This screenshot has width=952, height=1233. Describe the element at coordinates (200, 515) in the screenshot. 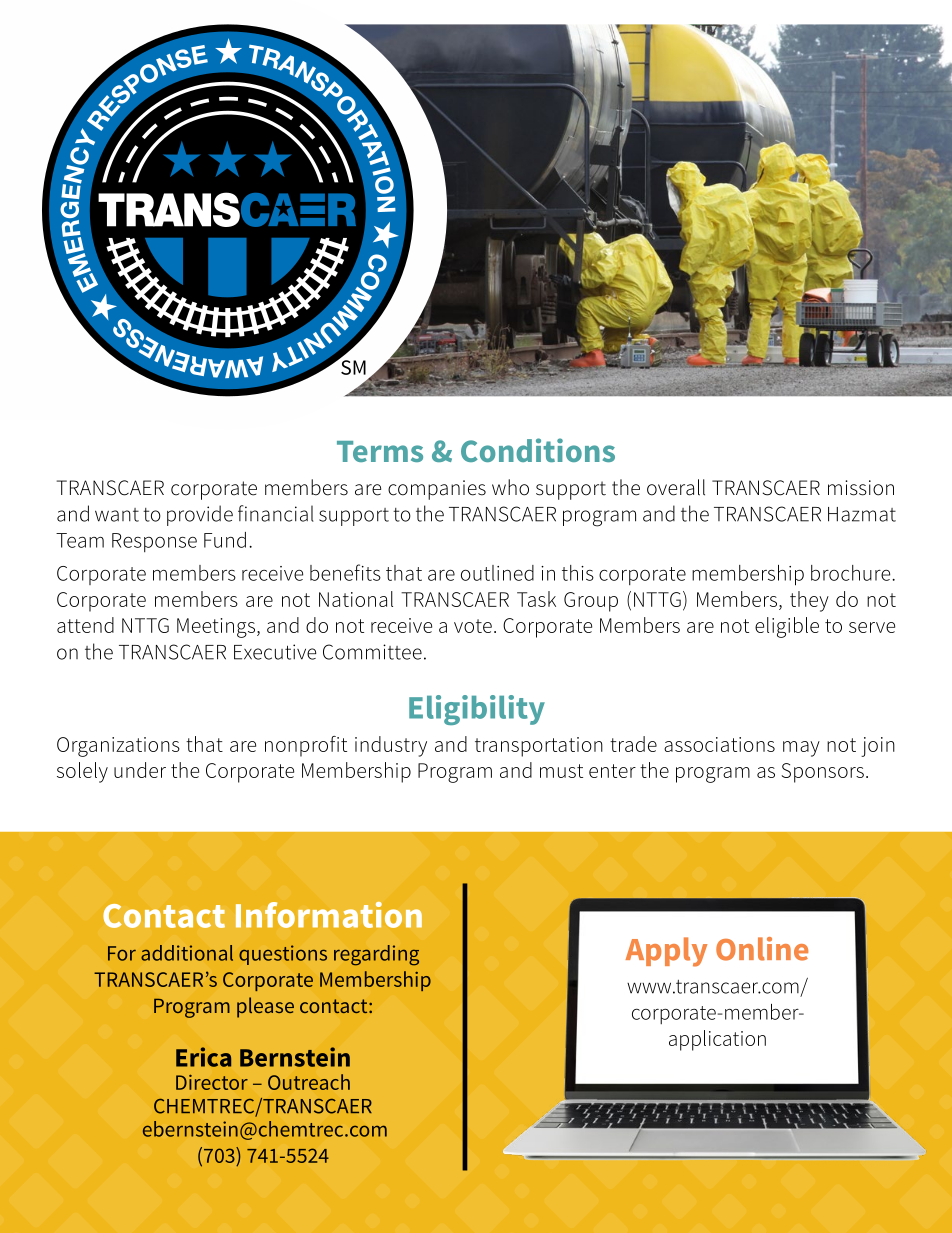

I see `provide` at that location.
